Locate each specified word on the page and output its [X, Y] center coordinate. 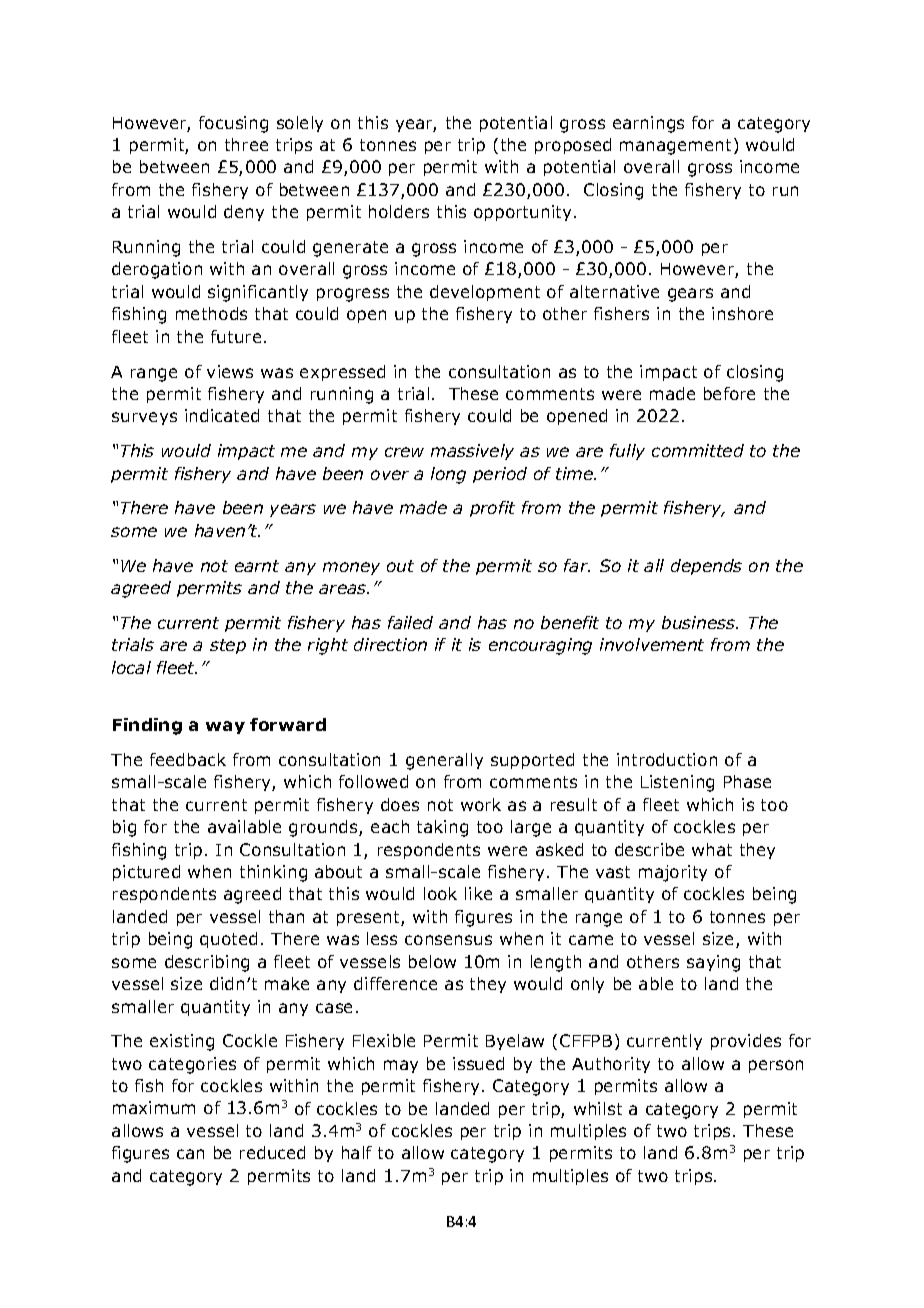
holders [399, 211]
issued [478, 1063]
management [677, 146]
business [700, 622]
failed [410, 622]
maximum [154, 1107]
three [246, 144]
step [228, 646]
